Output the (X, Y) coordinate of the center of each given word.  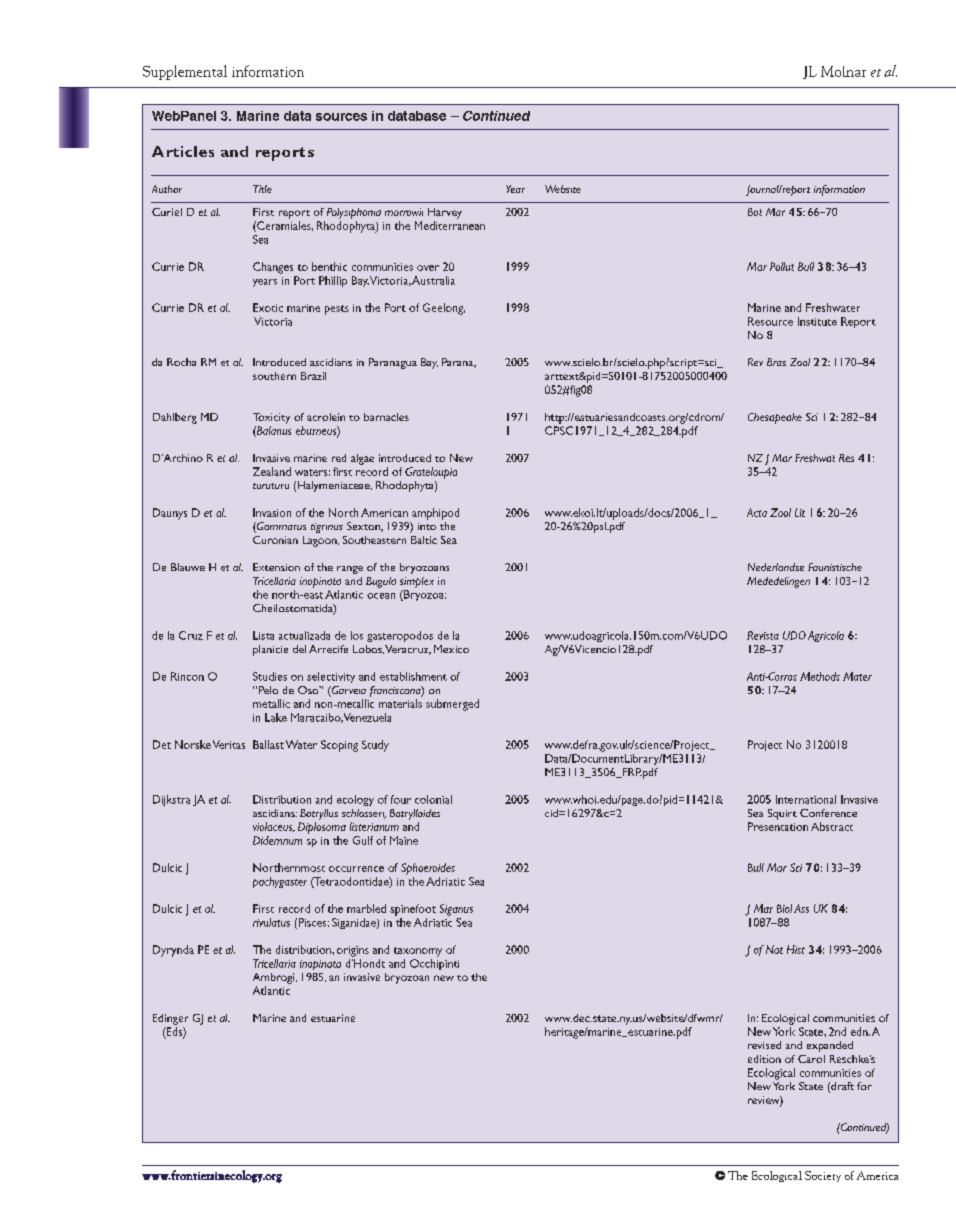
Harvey (445, 213)
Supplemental (185, 72)
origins (353, 951)
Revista (763, 635)
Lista (263, 635)
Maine (404, 840)
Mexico (451, 649)
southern (274, 376)
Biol (784, 908)
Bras (776, 362)
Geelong (444, 309)
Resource (770, 321)
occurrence (356, 869)
